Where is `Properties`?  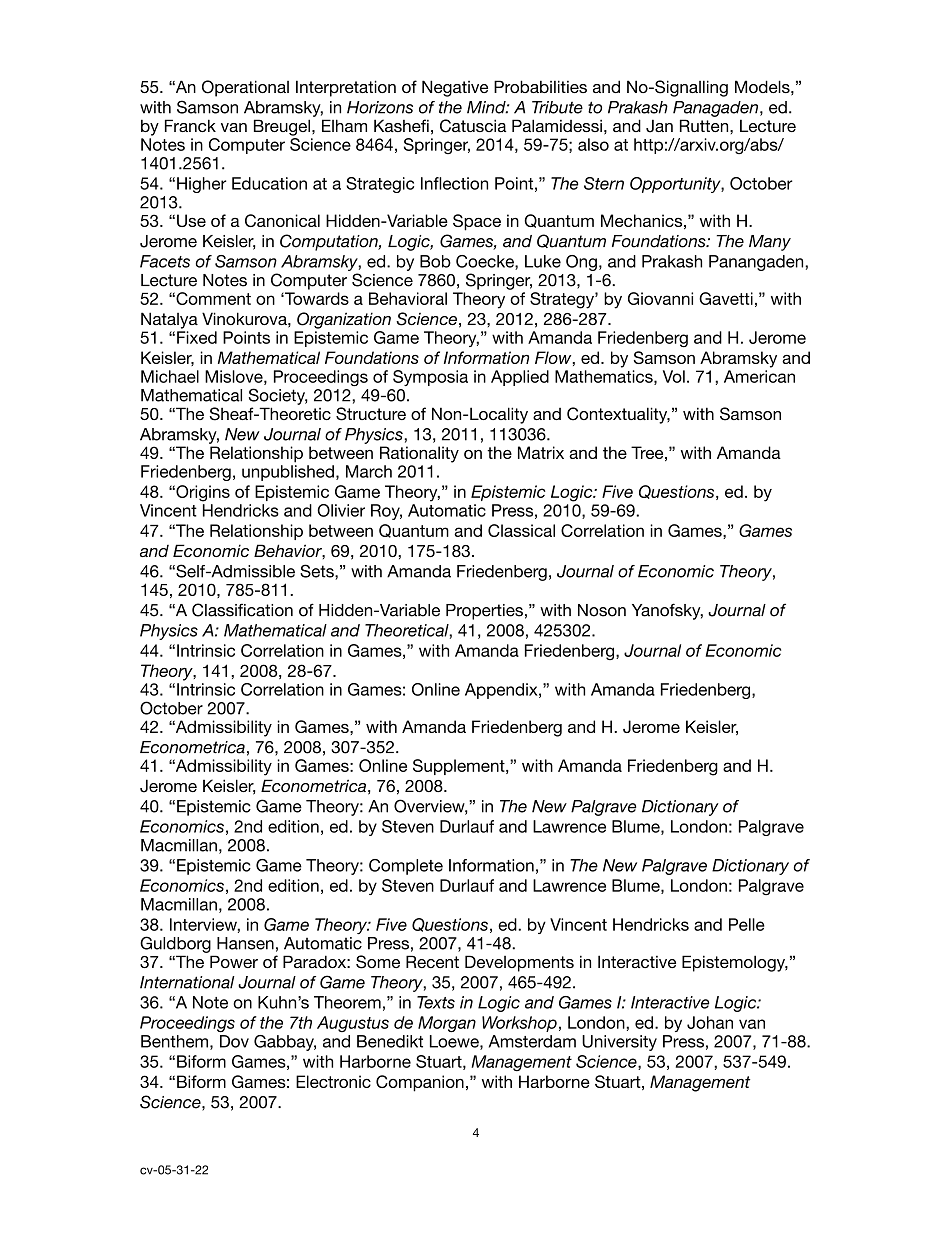 Properties is located at coordinates (484, 612).
